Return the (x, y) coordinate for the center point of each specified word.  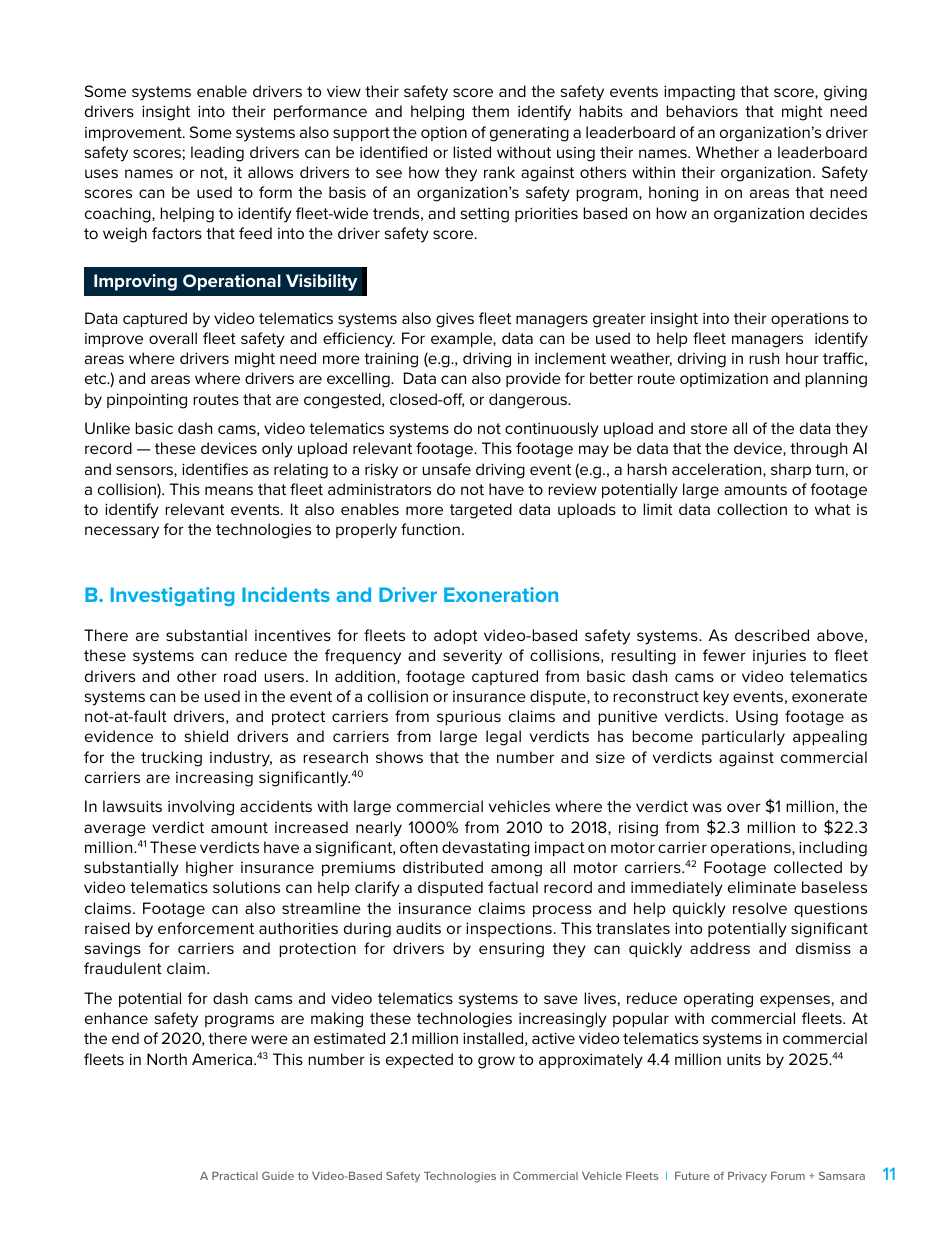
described (772, 635)
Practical (235, 1176)
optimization (724, 379)
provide (533, 379)
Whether (727, 152)
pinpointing (147, 401)
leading (217, 154)
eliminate (762, 887)
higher (210, 869)
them (490, 111)
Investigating (172, 596)
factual (513, 887)
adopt (456, 636)
